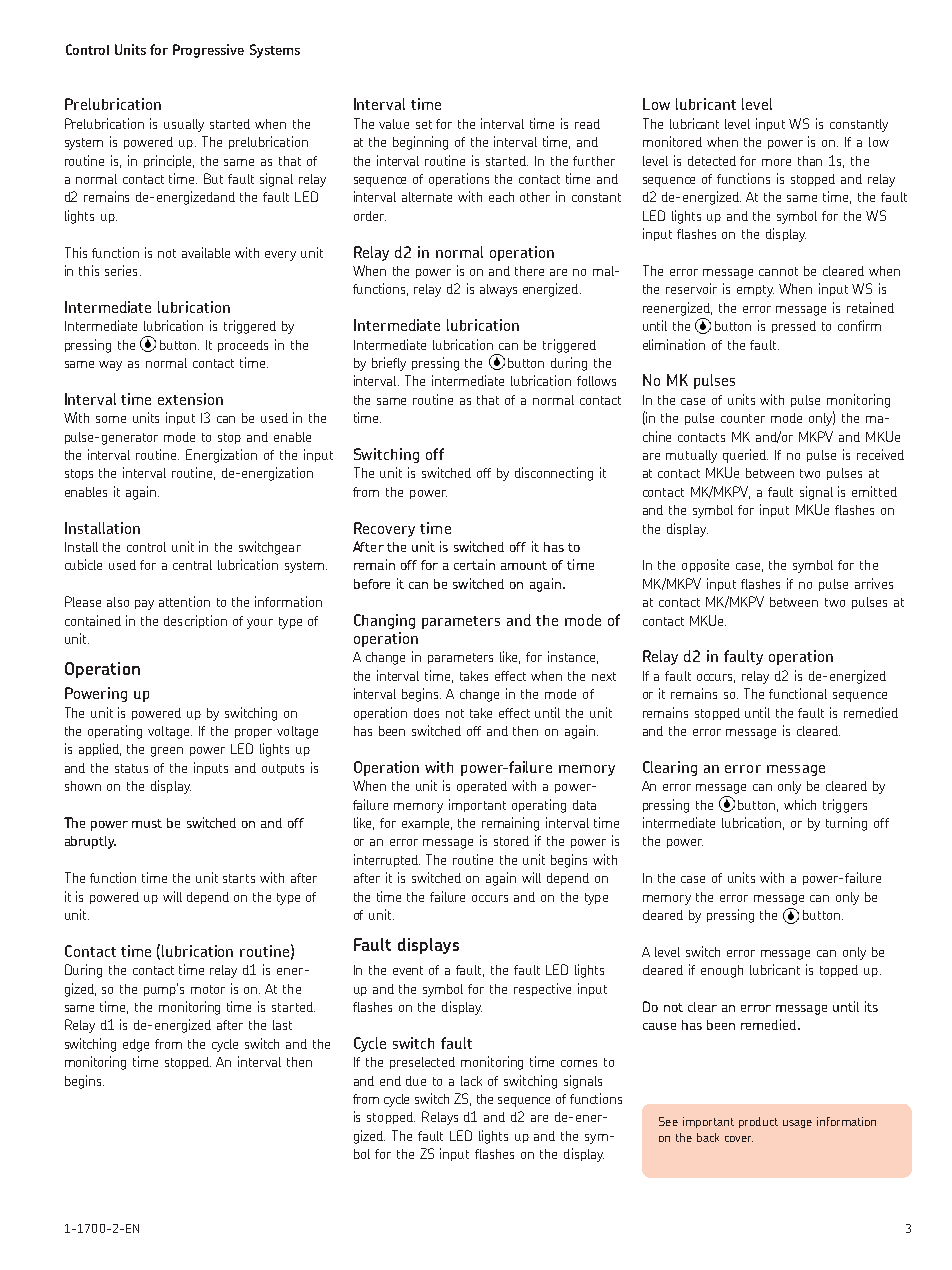  Describe the element at coordinates (471, 1081) in the screenshot. I see `lack` at that location.
